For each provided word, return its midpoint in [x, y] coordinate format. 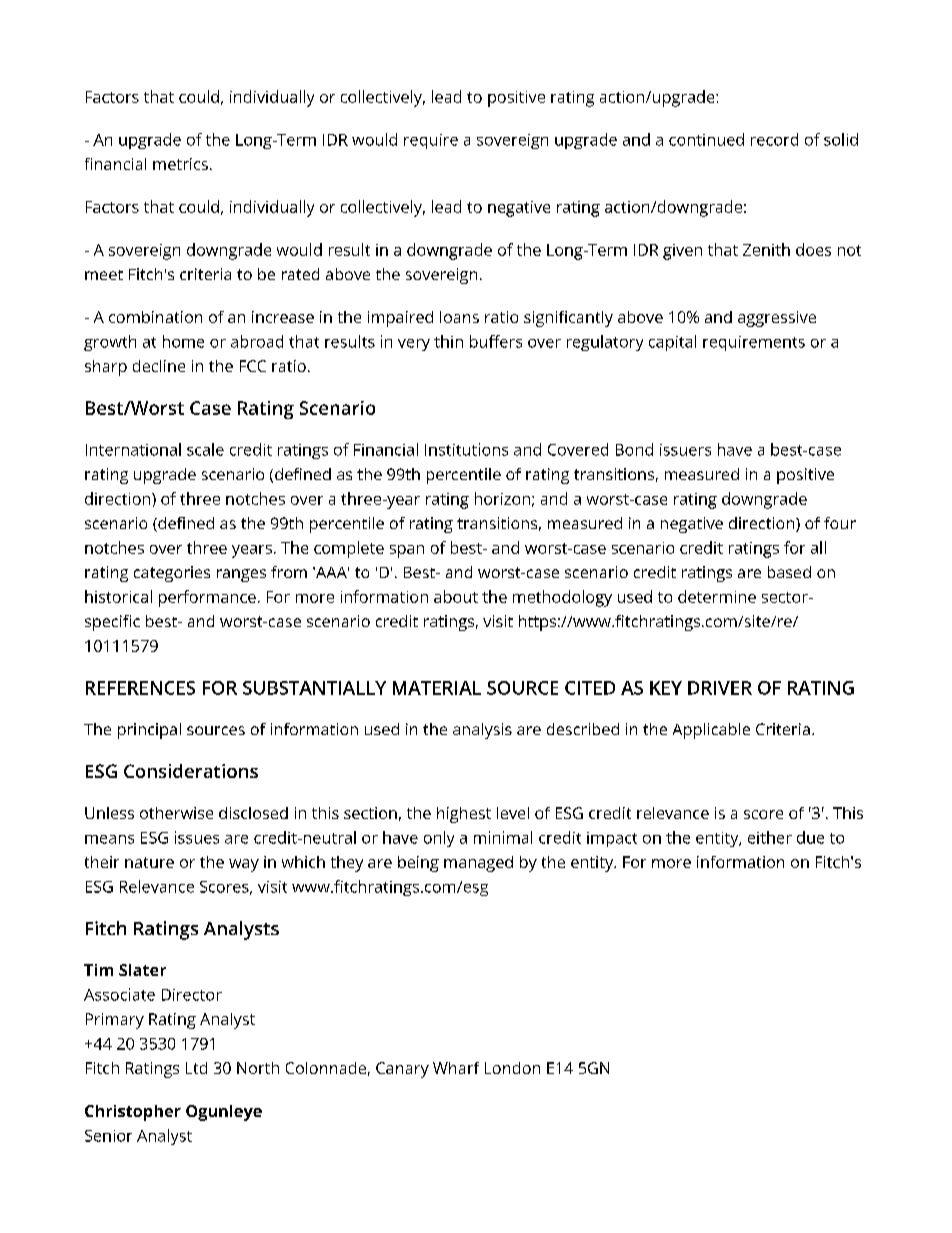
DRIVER [720, 688]
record [774, 139]
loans [459, 317]
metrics [180, 164]
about [456, 596]
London [512, 1068]
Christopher [133, 1113]
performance [207, 598]
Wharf [456, 1068]
